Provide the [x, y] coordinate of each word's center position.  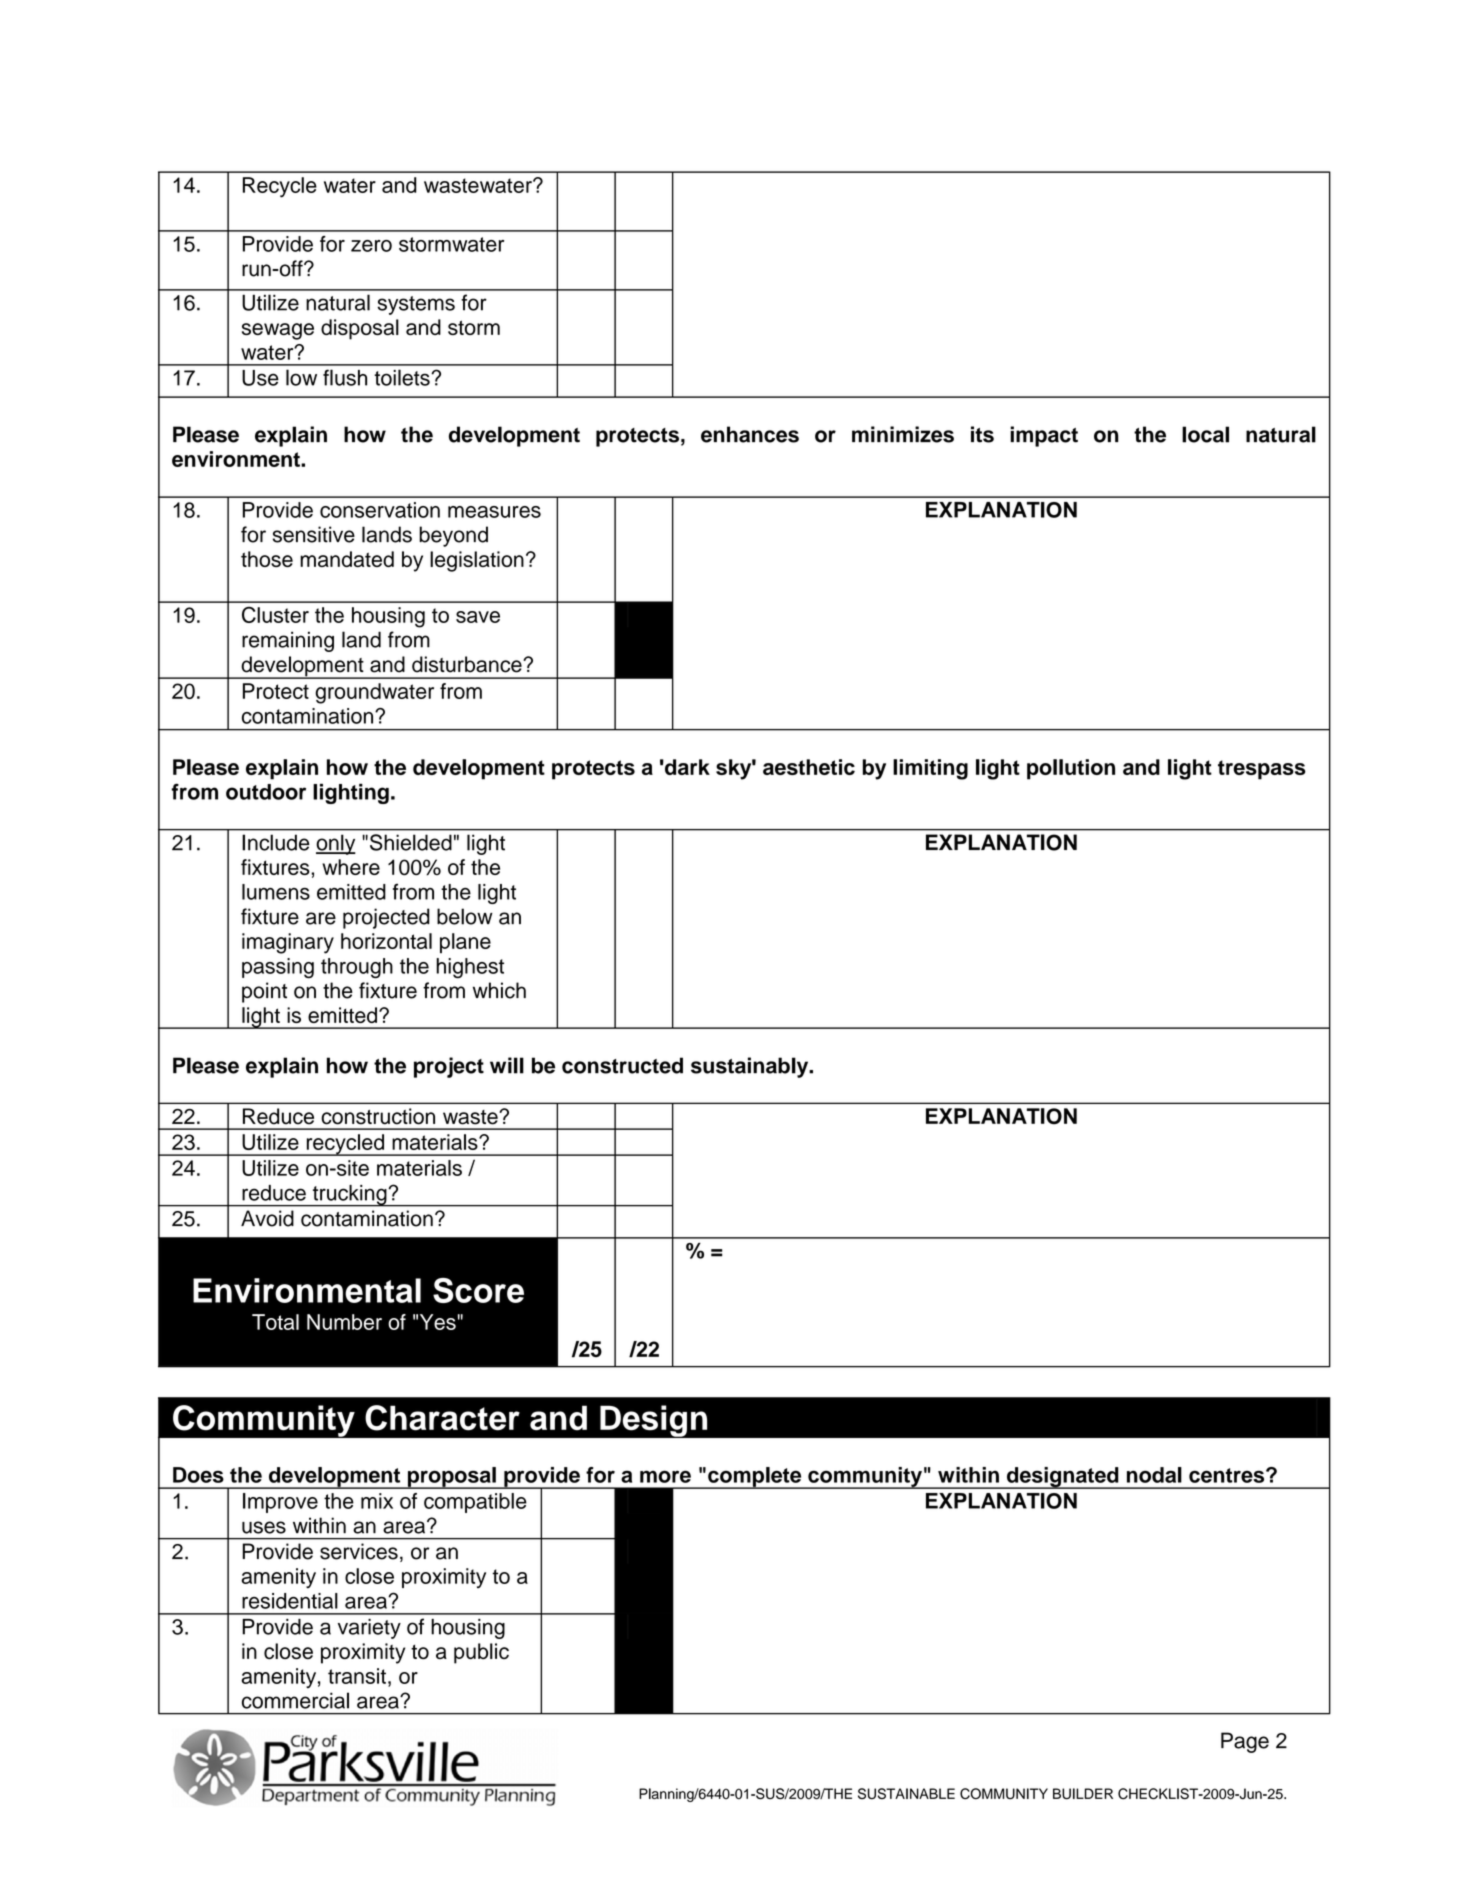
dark [686, 767]
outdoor [266, 792]
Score [478, 1290]
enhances [750, 434]
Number [344, 1322]
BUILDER [1083, 1794]
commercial [295, 1700]
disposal [360, 329]
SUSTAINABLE [906, 1794]
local [1205, 434]
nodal [1154, 1475]
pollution [1071, 769]
